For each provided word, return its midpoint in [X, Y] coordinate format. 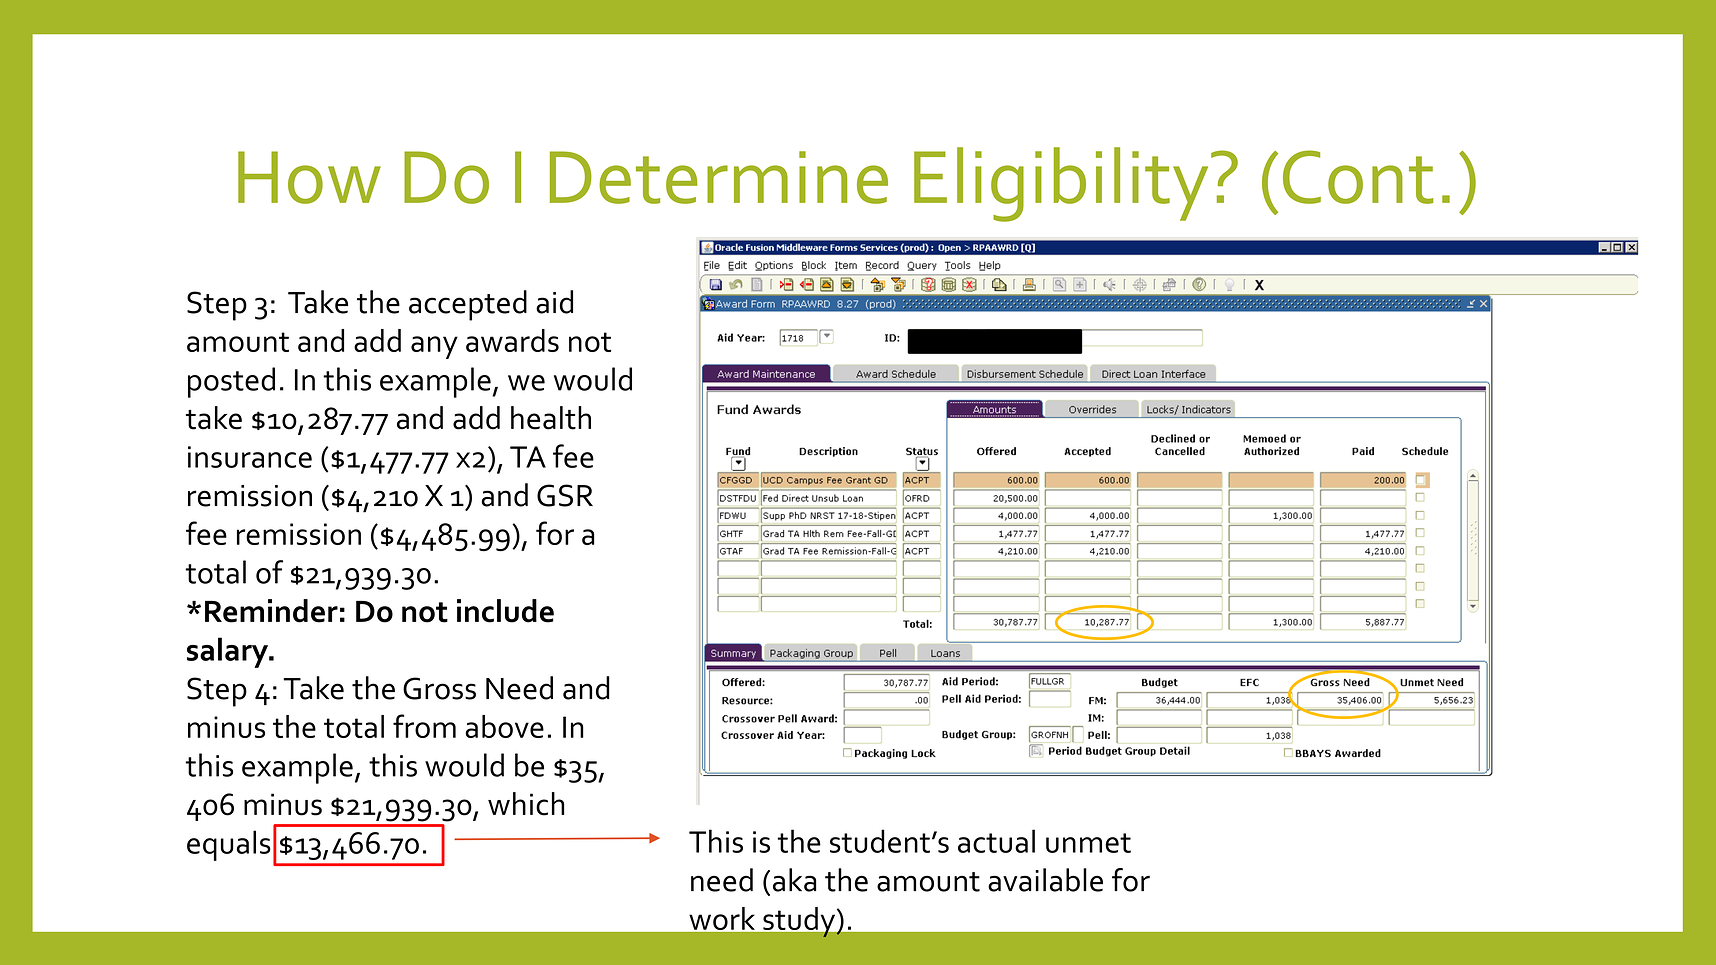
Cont [1358, 177]
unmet [1088, 843]
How [309, 177]
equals [229, 845]
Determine [719, 177]
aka [794, 880]
